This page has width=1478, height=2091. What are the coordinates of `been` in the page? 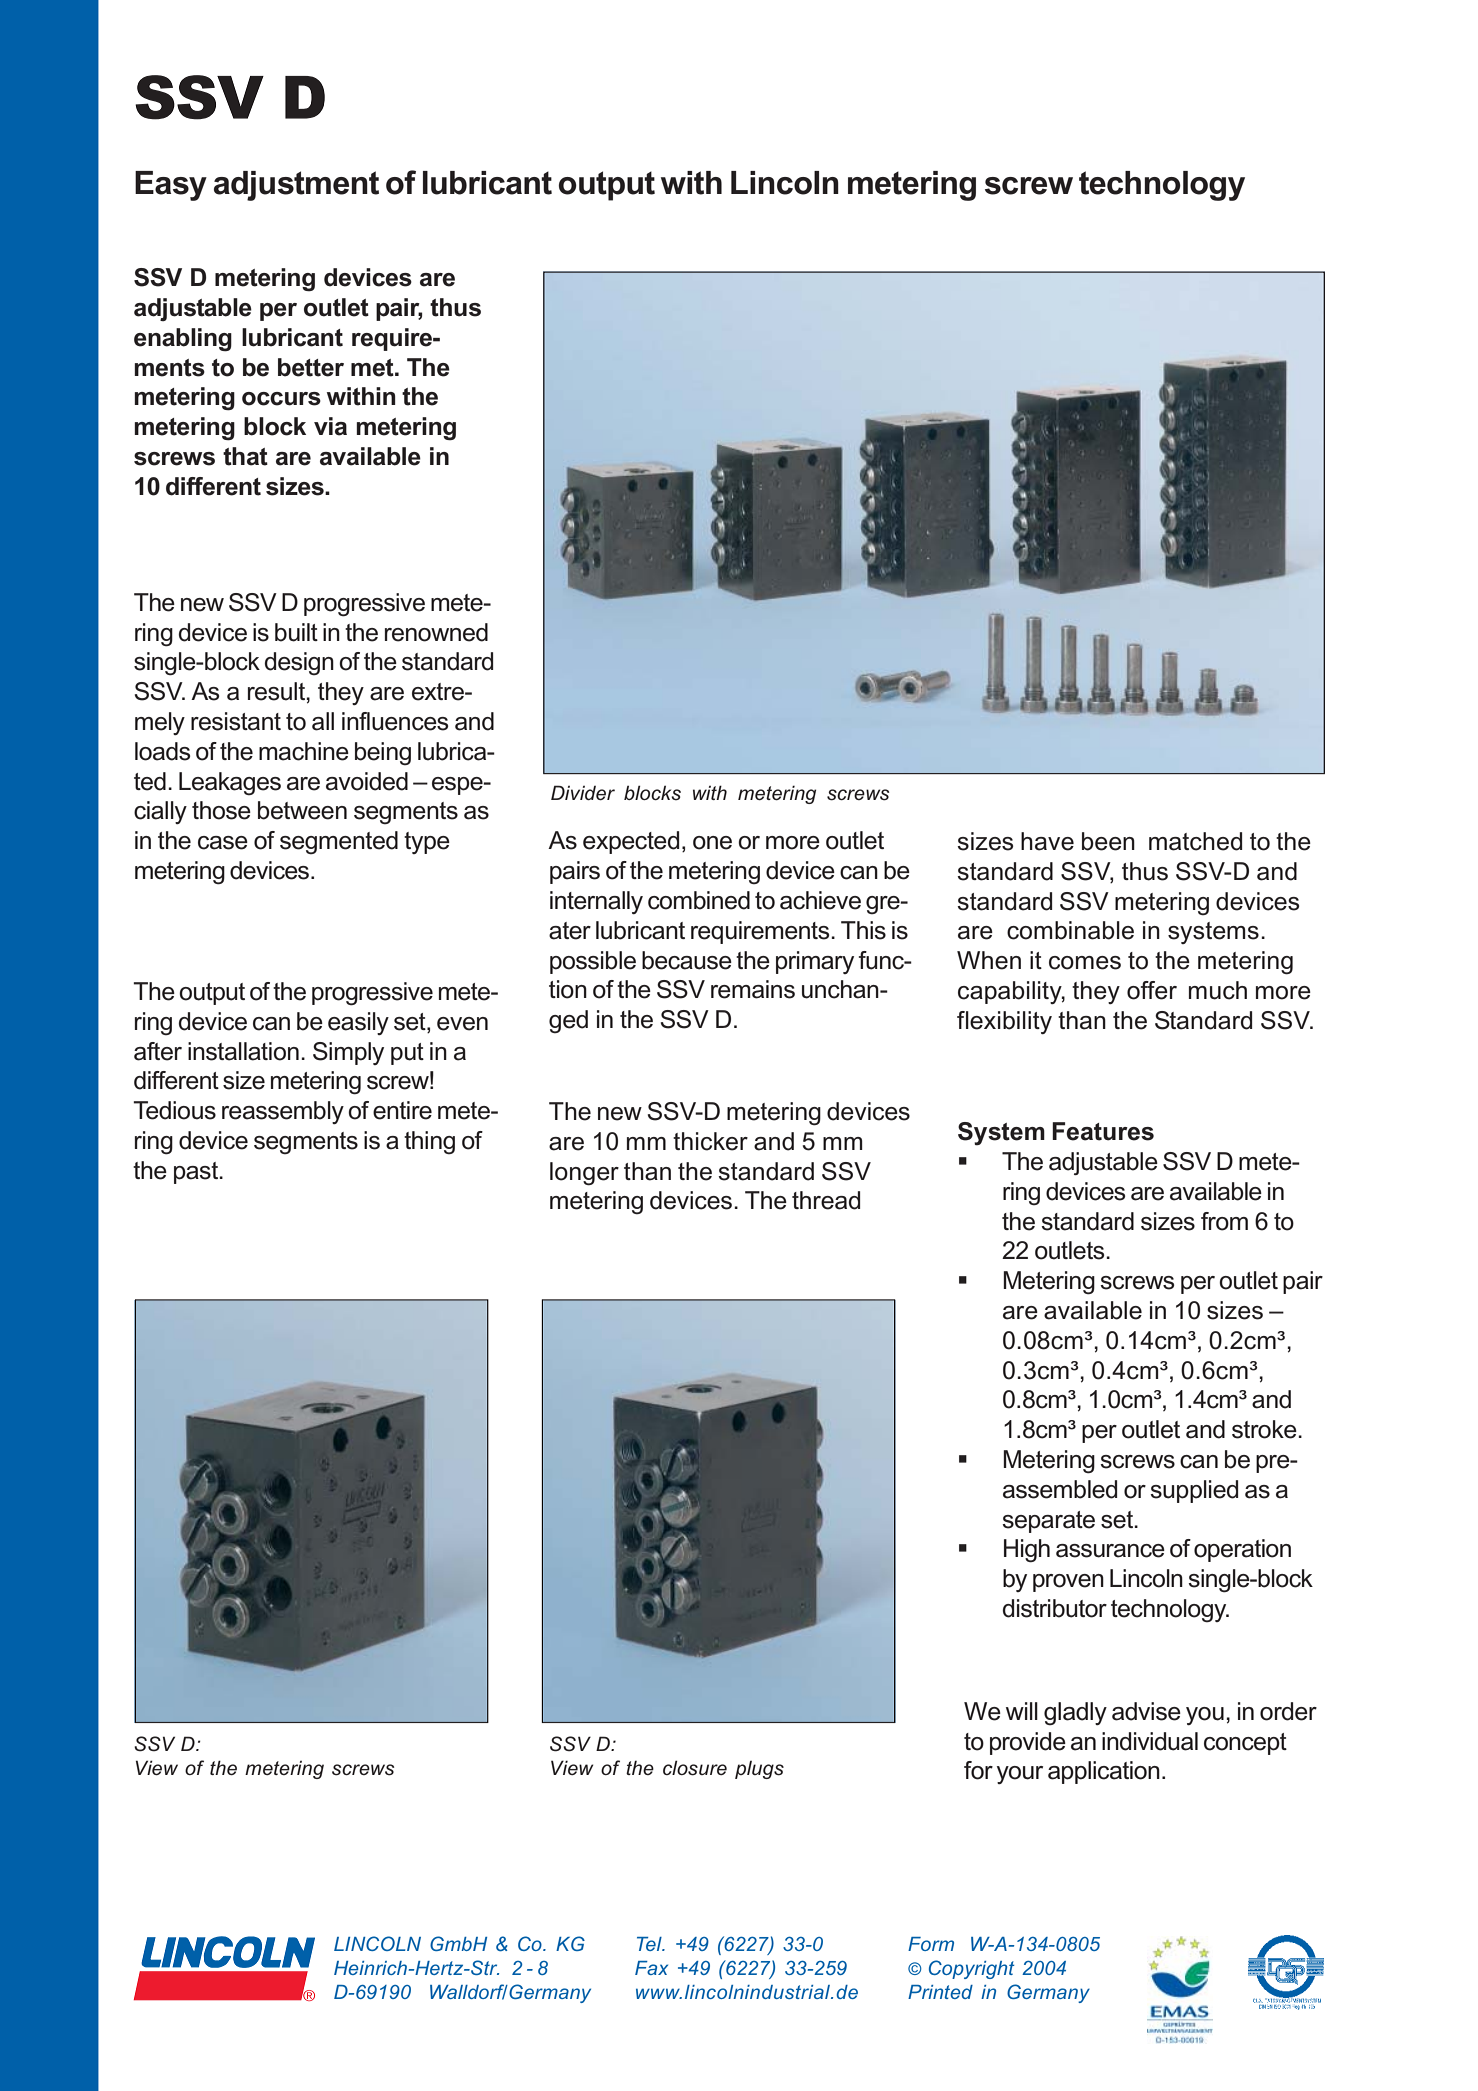 It's located at (1108, 841).
